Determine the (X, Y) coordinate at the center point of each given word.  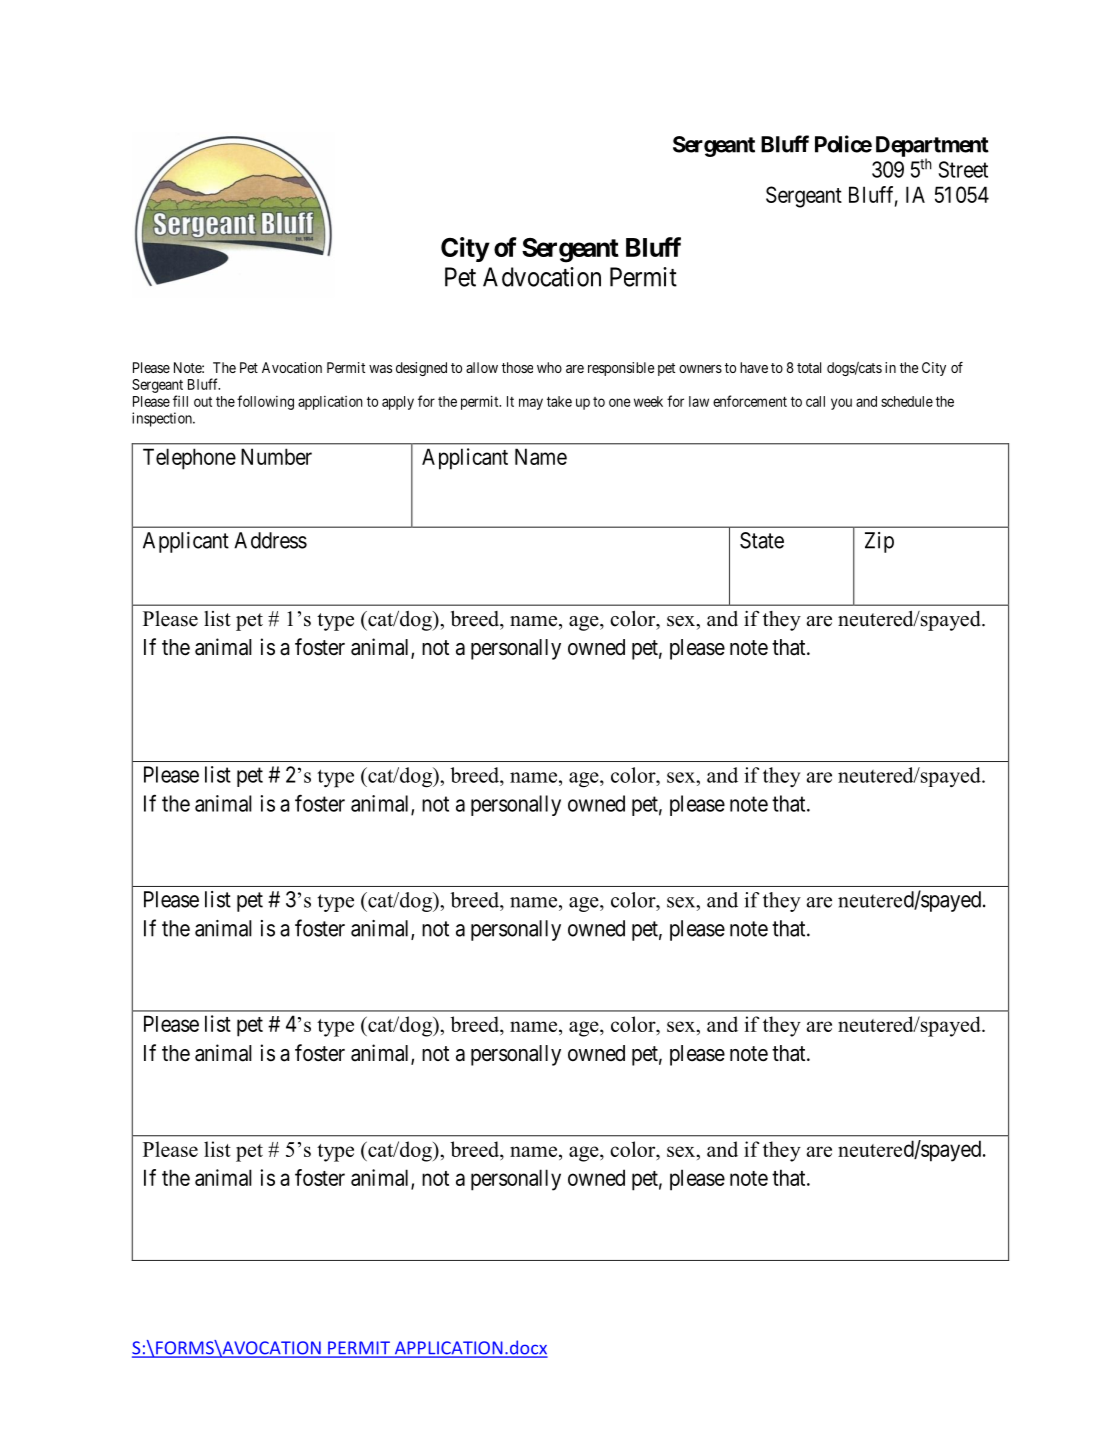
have (754, 367)
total (809, 367)
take (559, 401)
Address (270, 540)
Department (932, 147)
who (549, 367)
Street (963, 169)
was (380, 369)
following (265, 402)
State (762, 540)
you (841, 404)
